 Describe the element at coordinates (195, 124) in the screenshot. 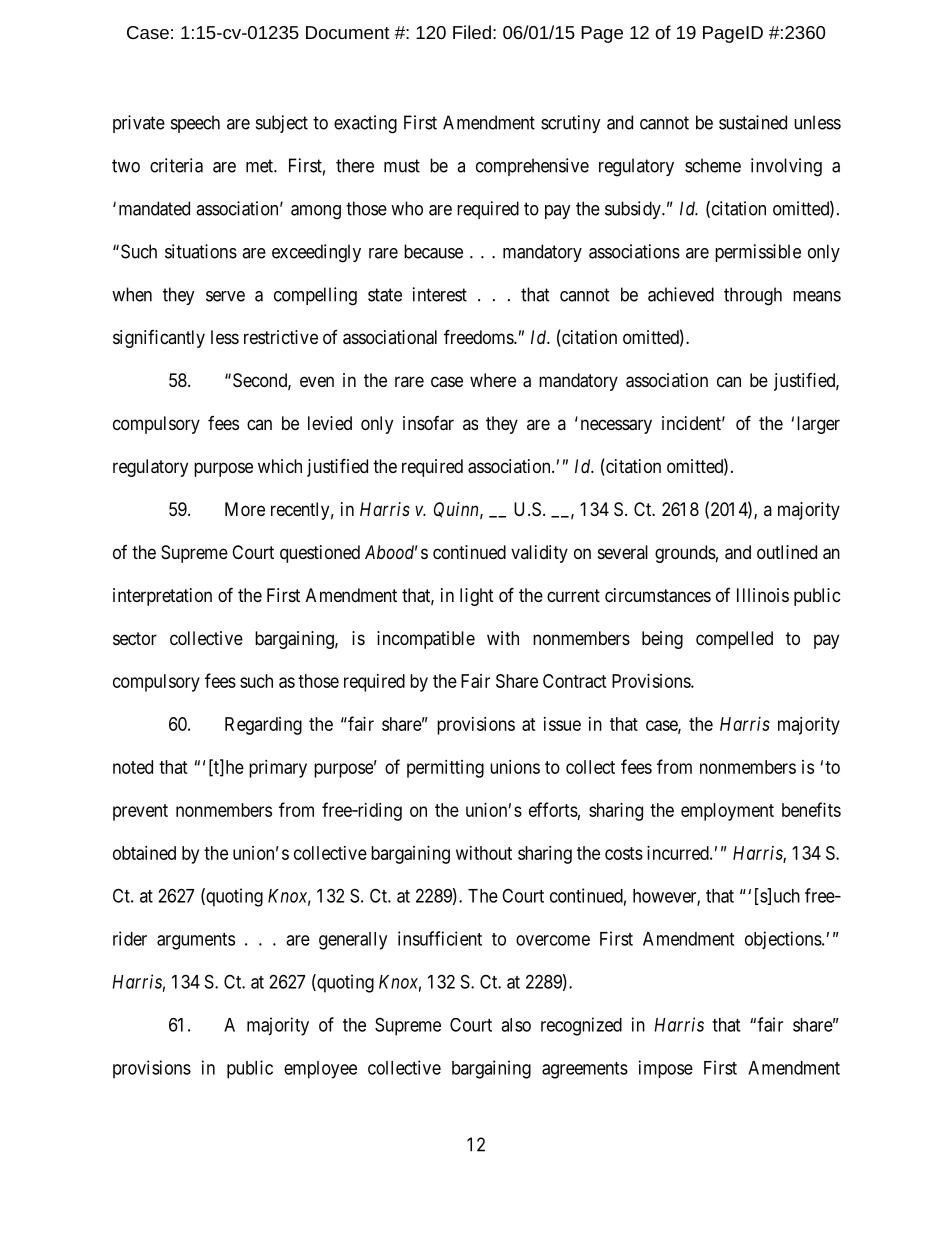

I see `speech` at that location.
